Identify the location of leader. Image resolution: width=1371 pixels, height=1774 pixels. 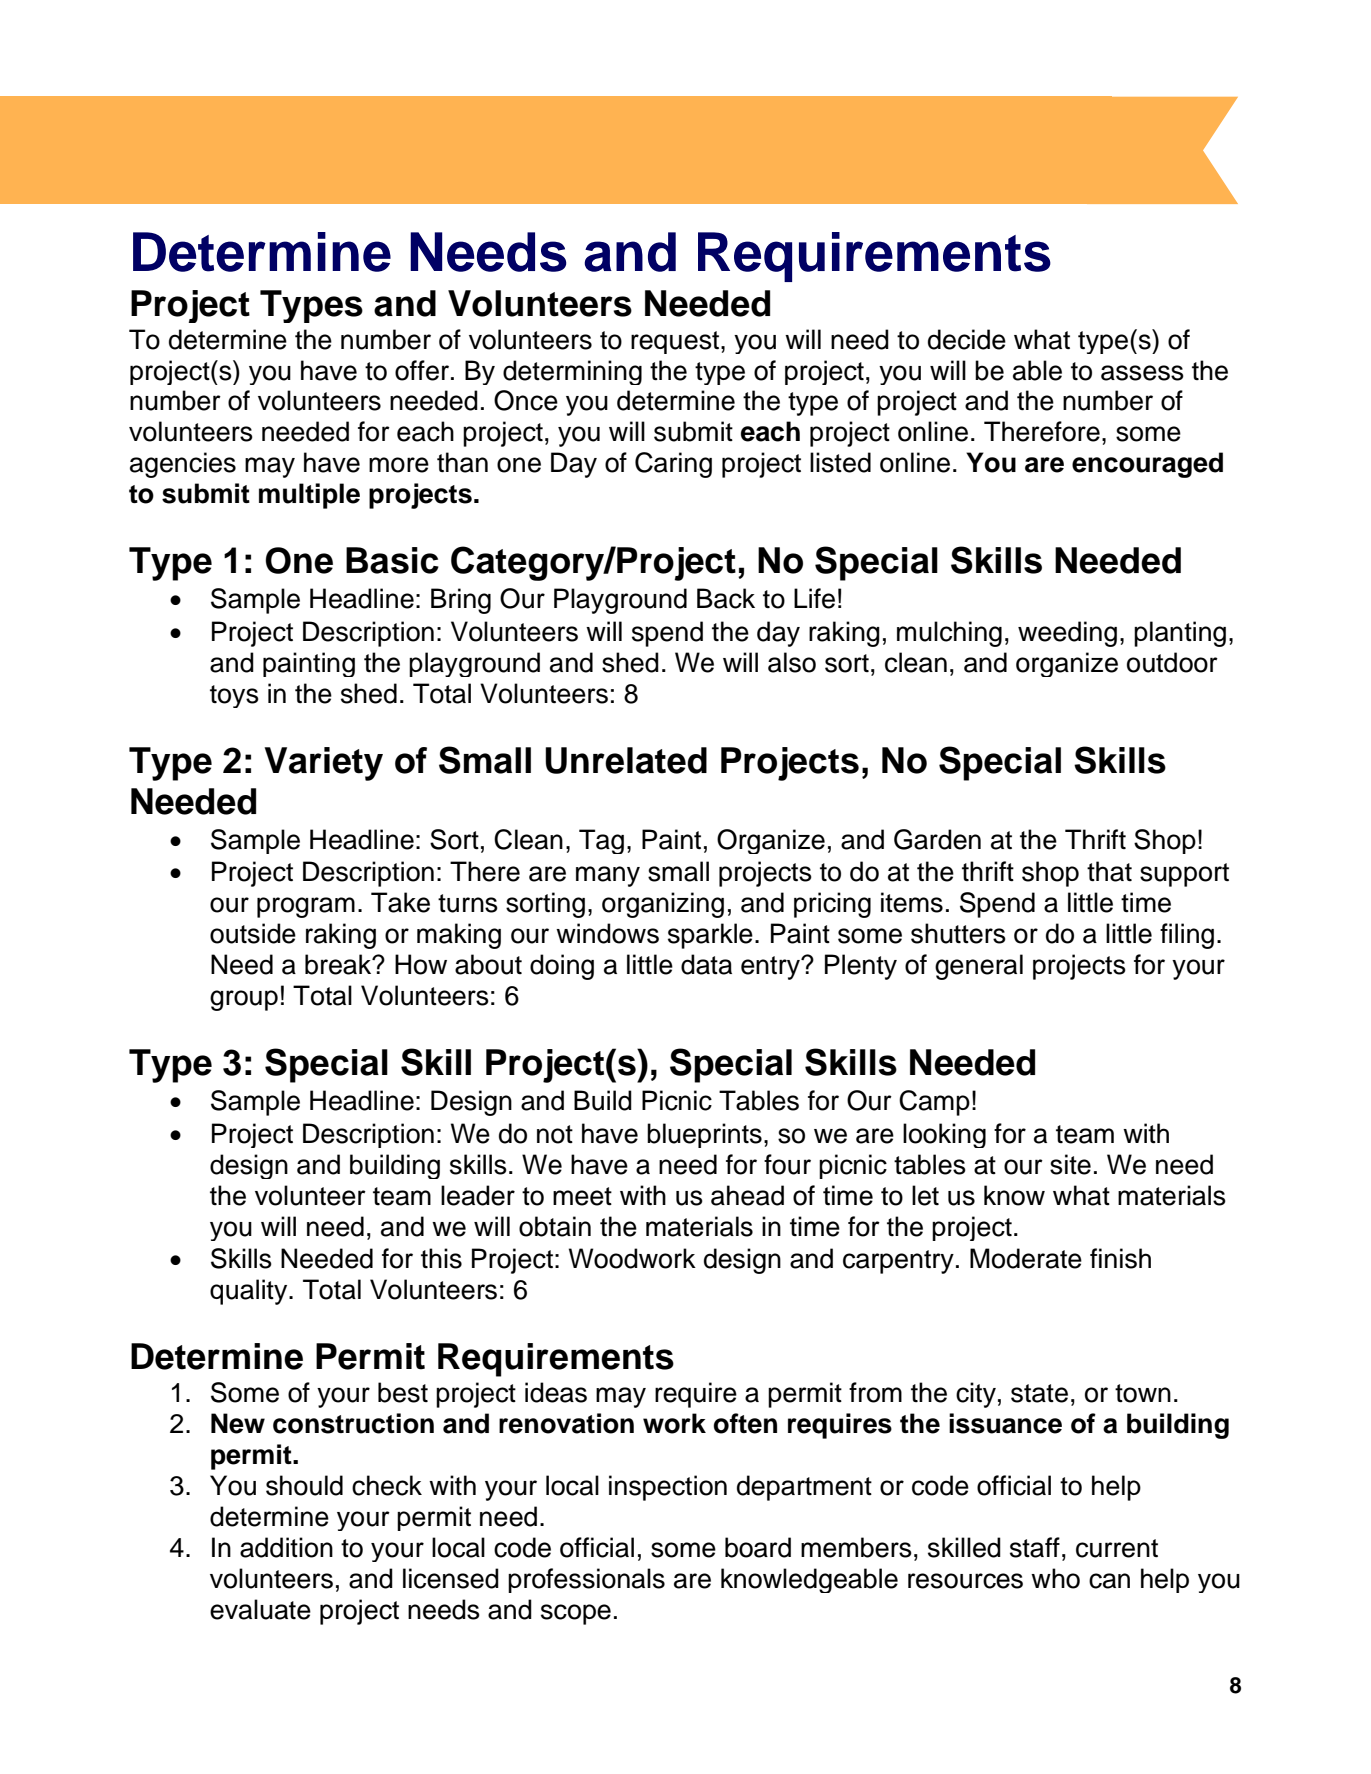
(478, 1195).
